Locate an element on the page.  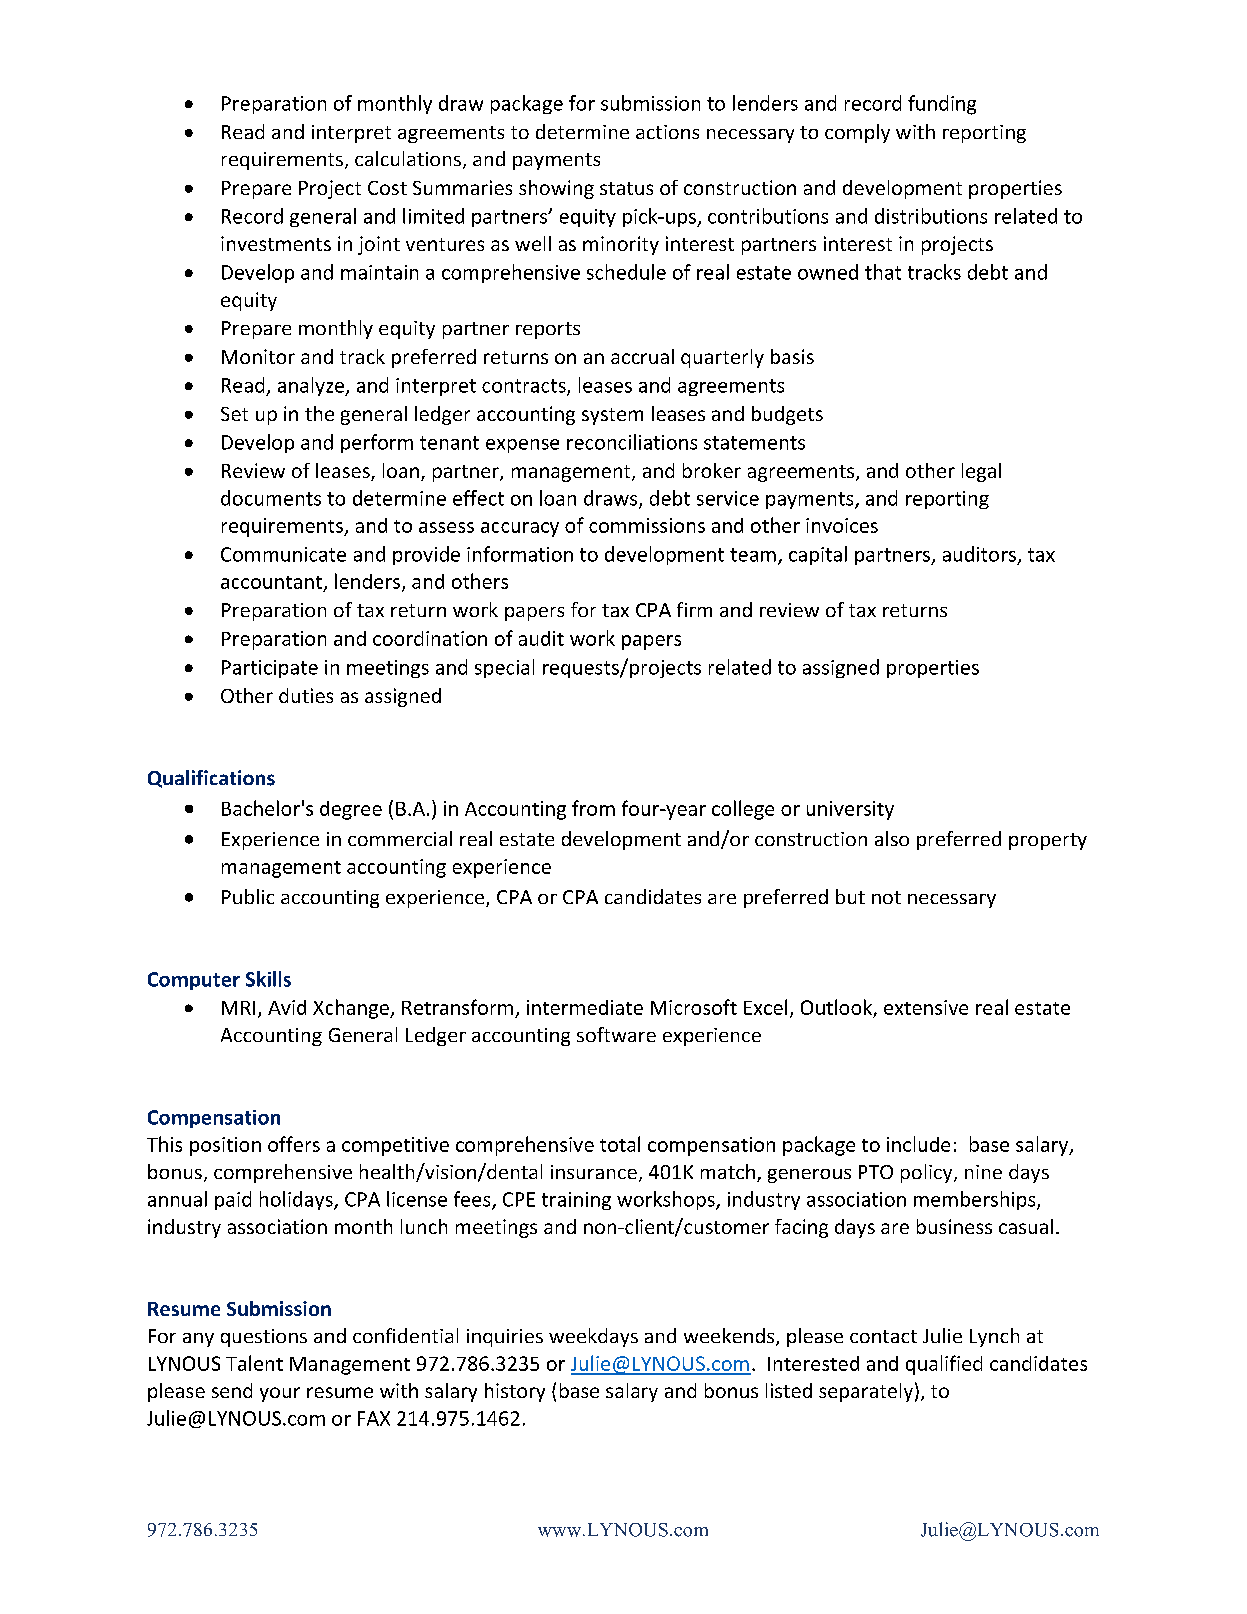
history is located at coordinates (515, 1392).
